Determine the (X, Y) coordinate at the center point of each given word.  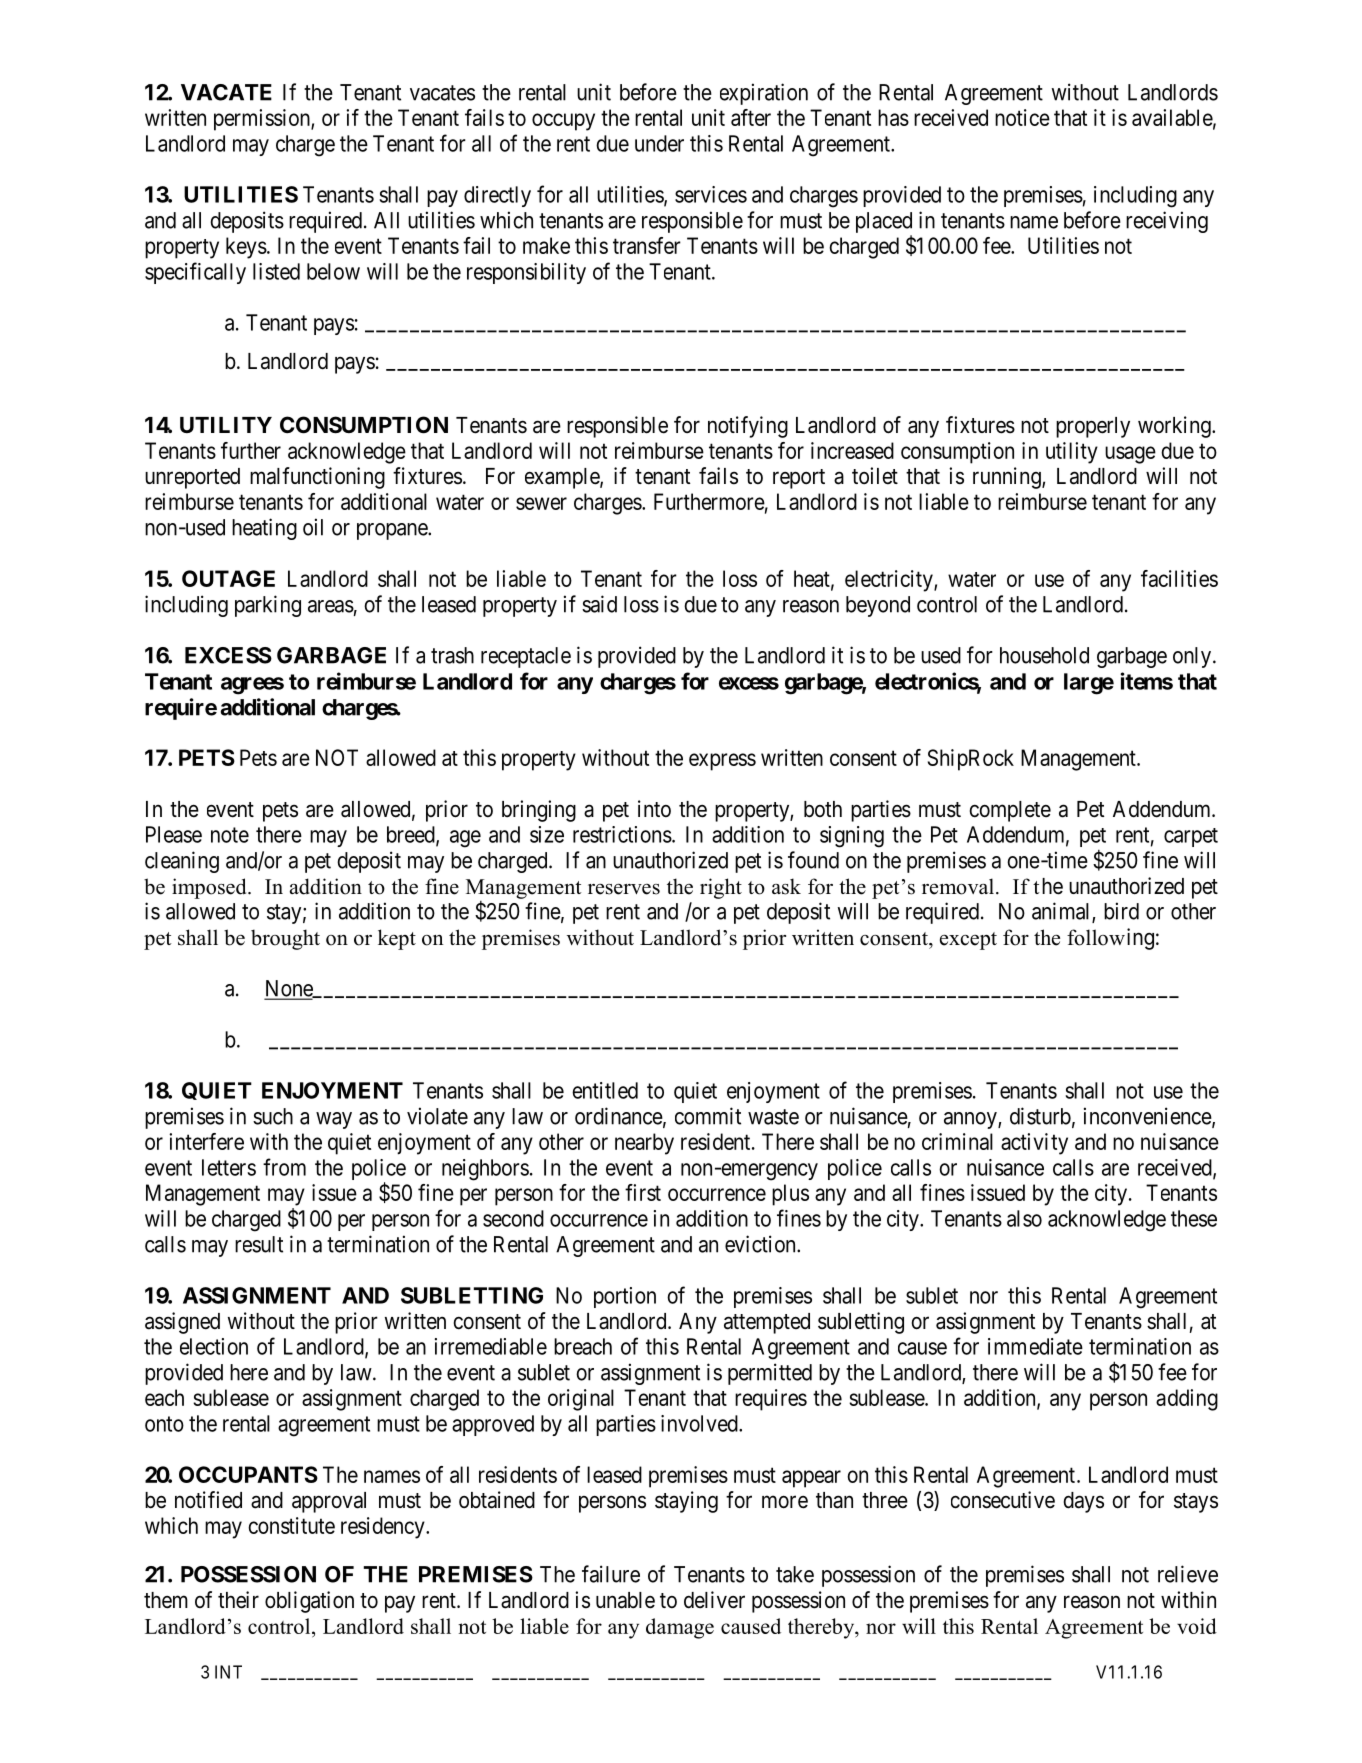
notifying (748, 427)
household (1044, 655)
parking (268, 606)
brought (285, 939)
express (722, 762)
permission (263, 120)
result (259, 1244)
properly (1093, 427)
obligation (309, 1602)
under (659, 143)
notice (1022, 117)
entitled (605, 1090)
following (1110, 939)
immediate (1035, 1346)
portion (625, 1297)
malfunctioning (317, 478)
